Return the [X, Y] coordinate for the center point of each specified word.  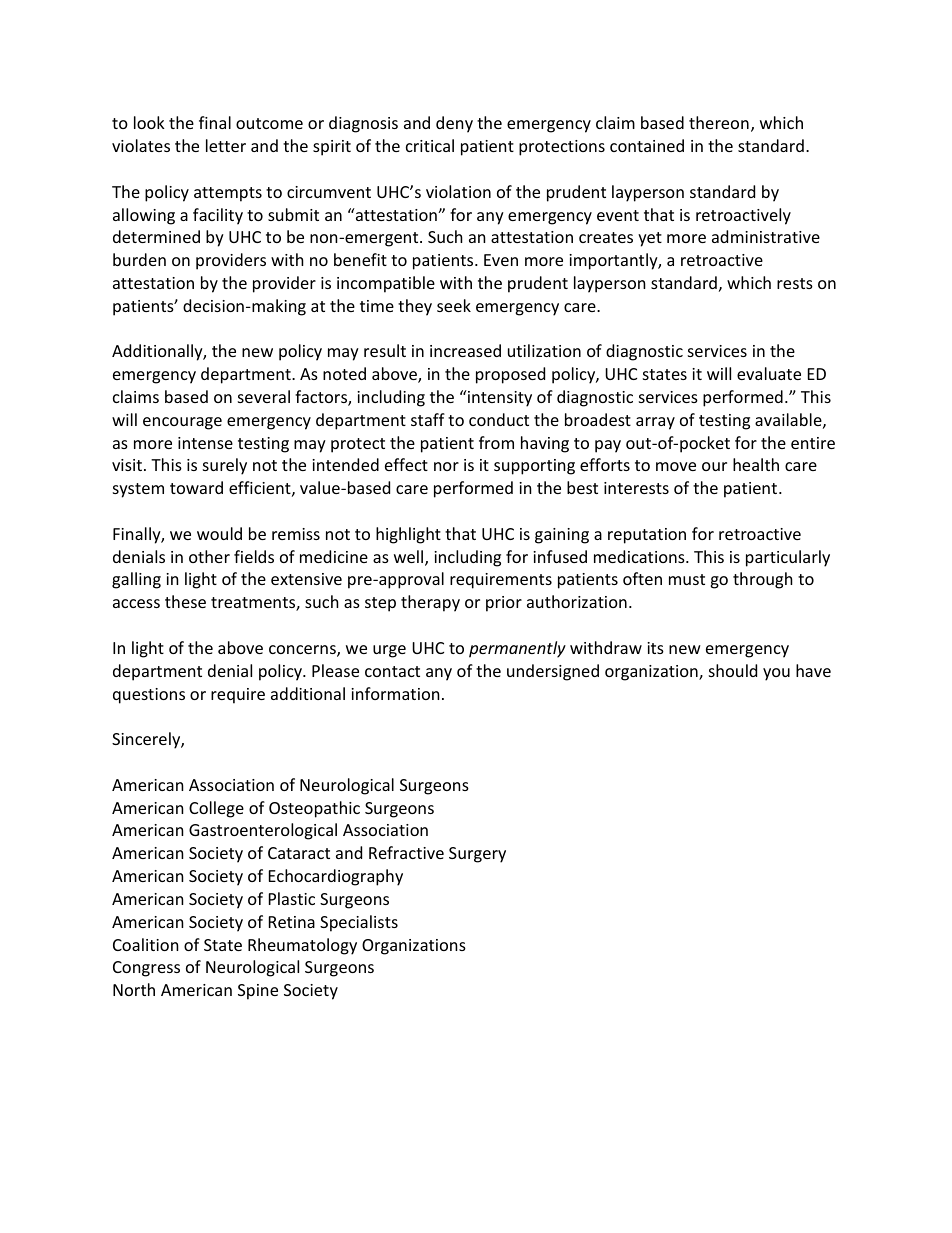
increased [465, 350]
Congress [146, 969]
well [410, 558]
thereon [719, 122]
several [264, 396]
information [395, 693]
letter [226, 145]
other [209, 556]
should [733, 670]
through [763, 580]
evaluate [769, 373]
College [216, 809]
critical [430, 145]
